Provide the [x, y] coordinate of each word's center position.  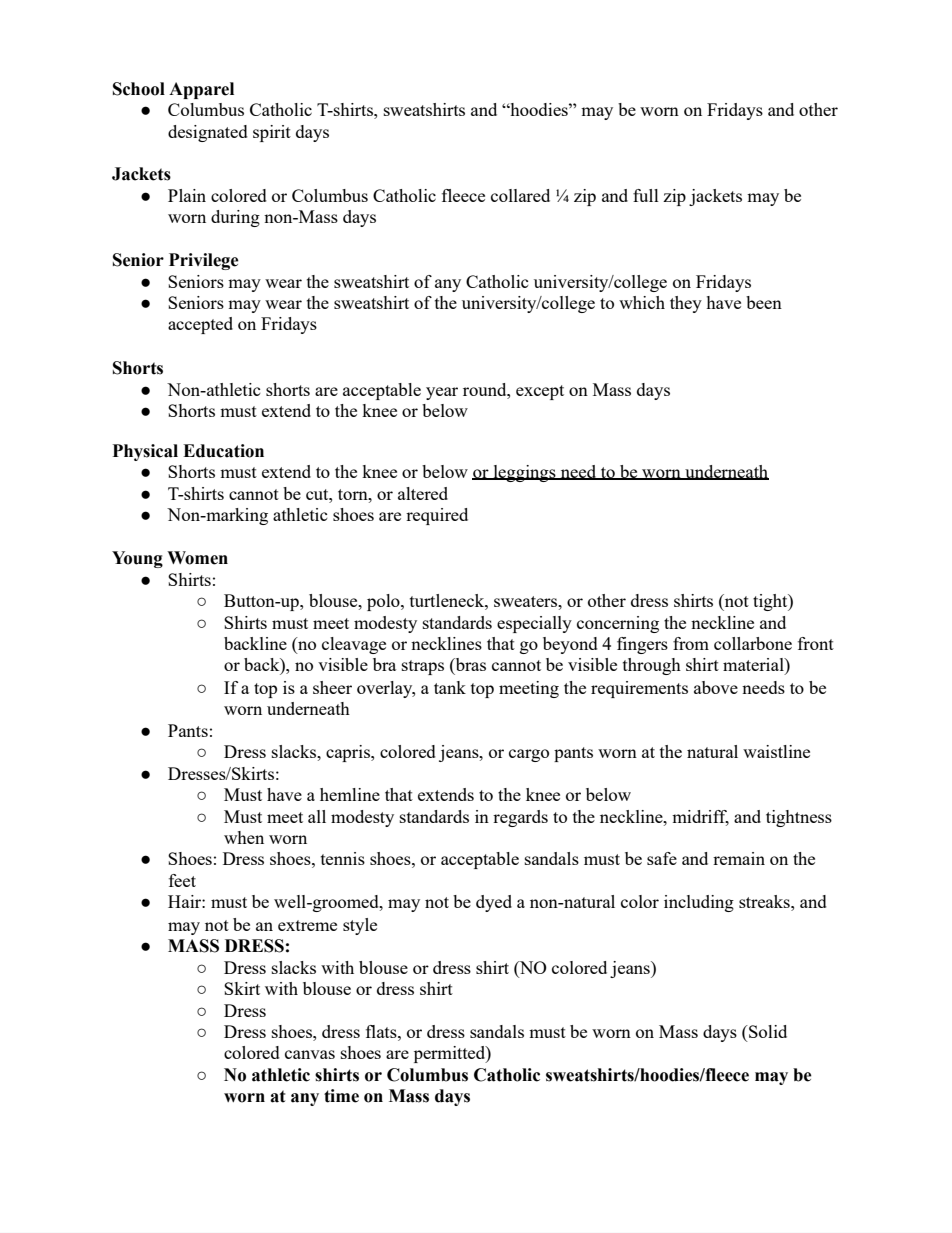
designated [208, 133]
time [341, 1096]
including [699, 903]
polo [384, 602]
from [691, 643]
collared [520, 195]
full [646, 195]
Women [197, 558]
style [360, 926]
